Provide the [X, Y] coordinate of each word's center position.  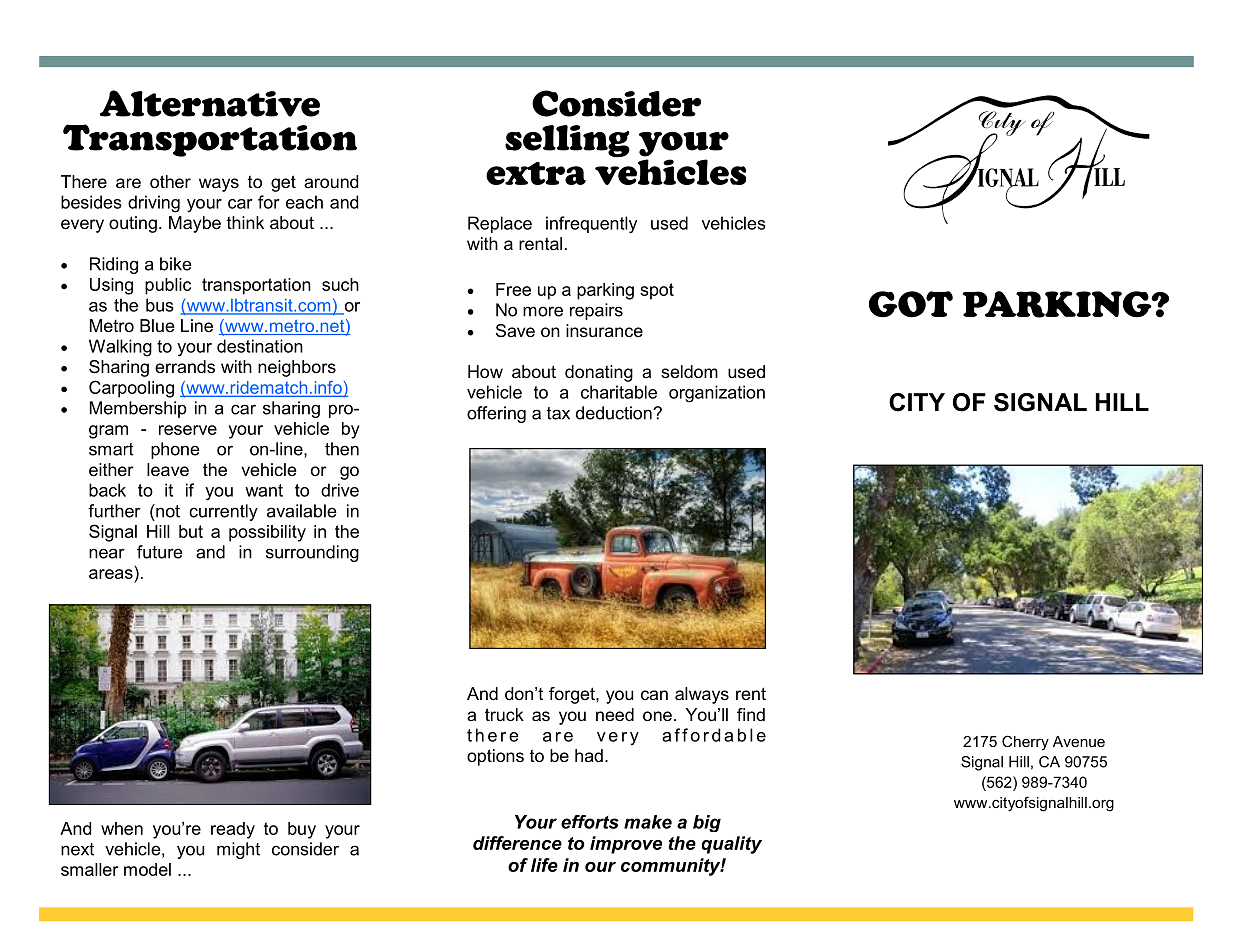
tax [558, 413]
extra [536, 173]
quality [732, 845]
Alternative [210, 103]
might [238, 850]
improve [626, 845]
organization [717, 394]
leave [168, 469]
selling [567, 141]
